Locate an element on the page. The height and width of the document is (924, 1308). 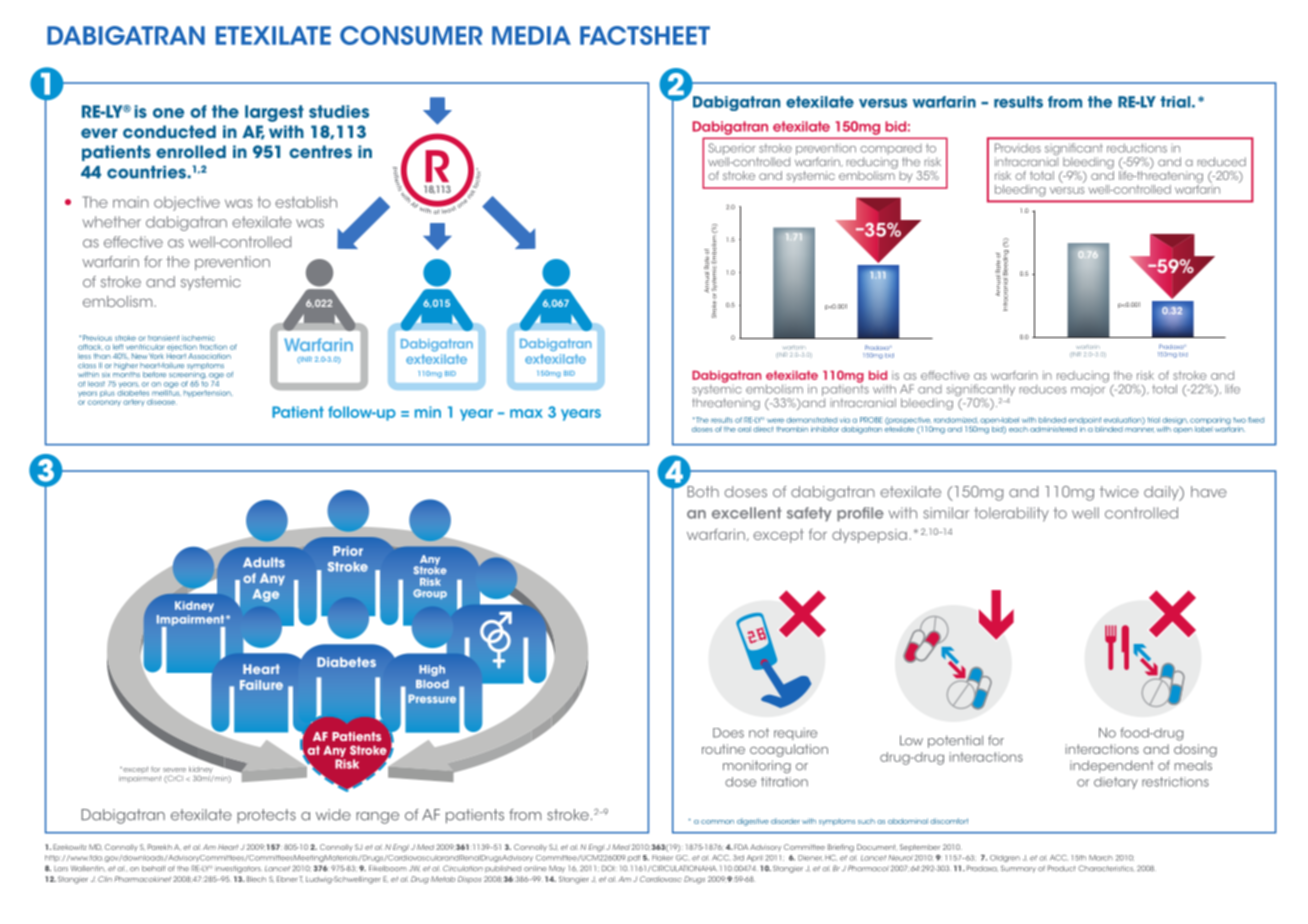
reduced is located at coordinates (1221, 162).
